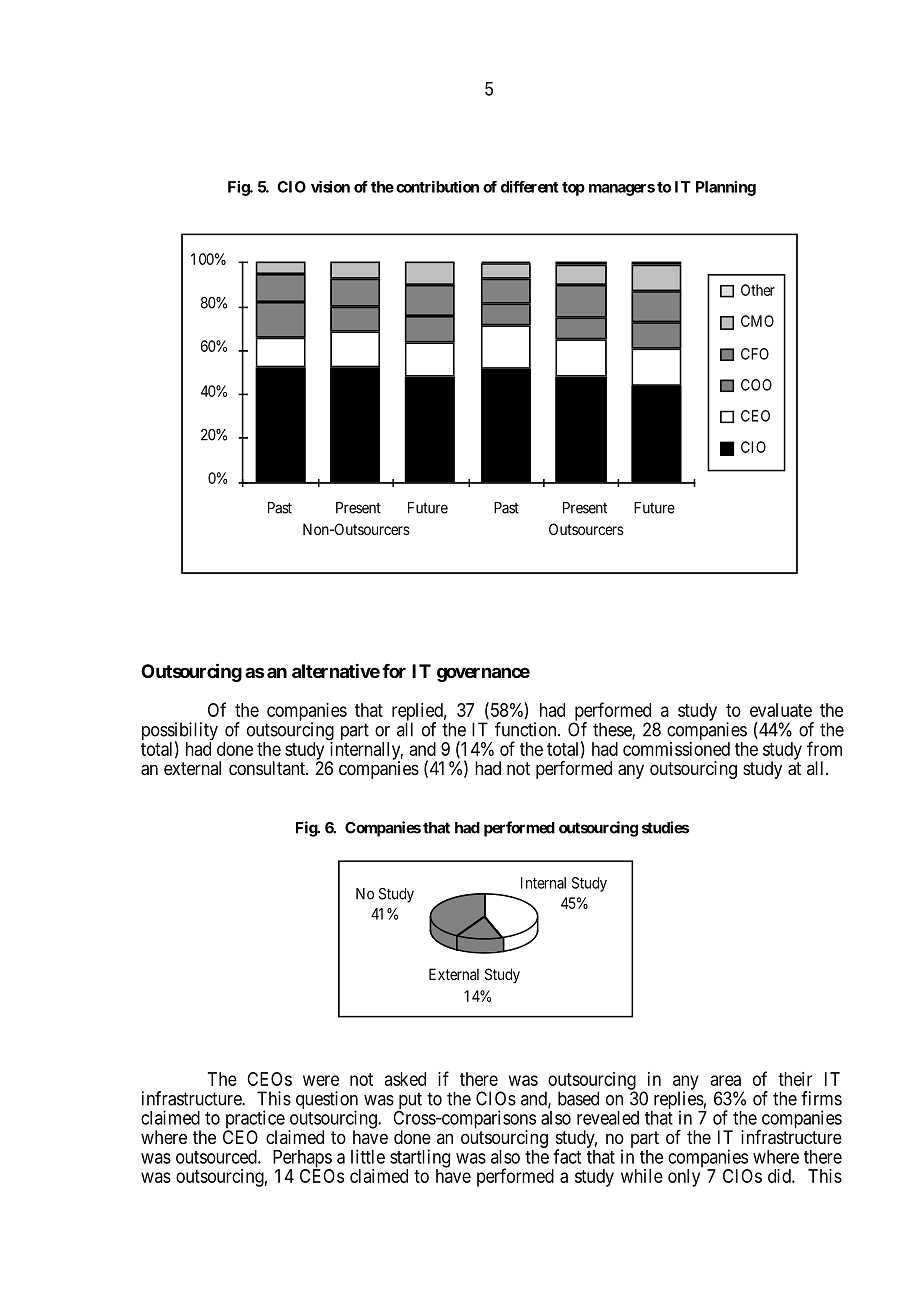 The width and height of the document is (924, 1308). What do you see at coordinates (726, 188) in the document?
I see `Planning` at bounding box center [726, 188].
